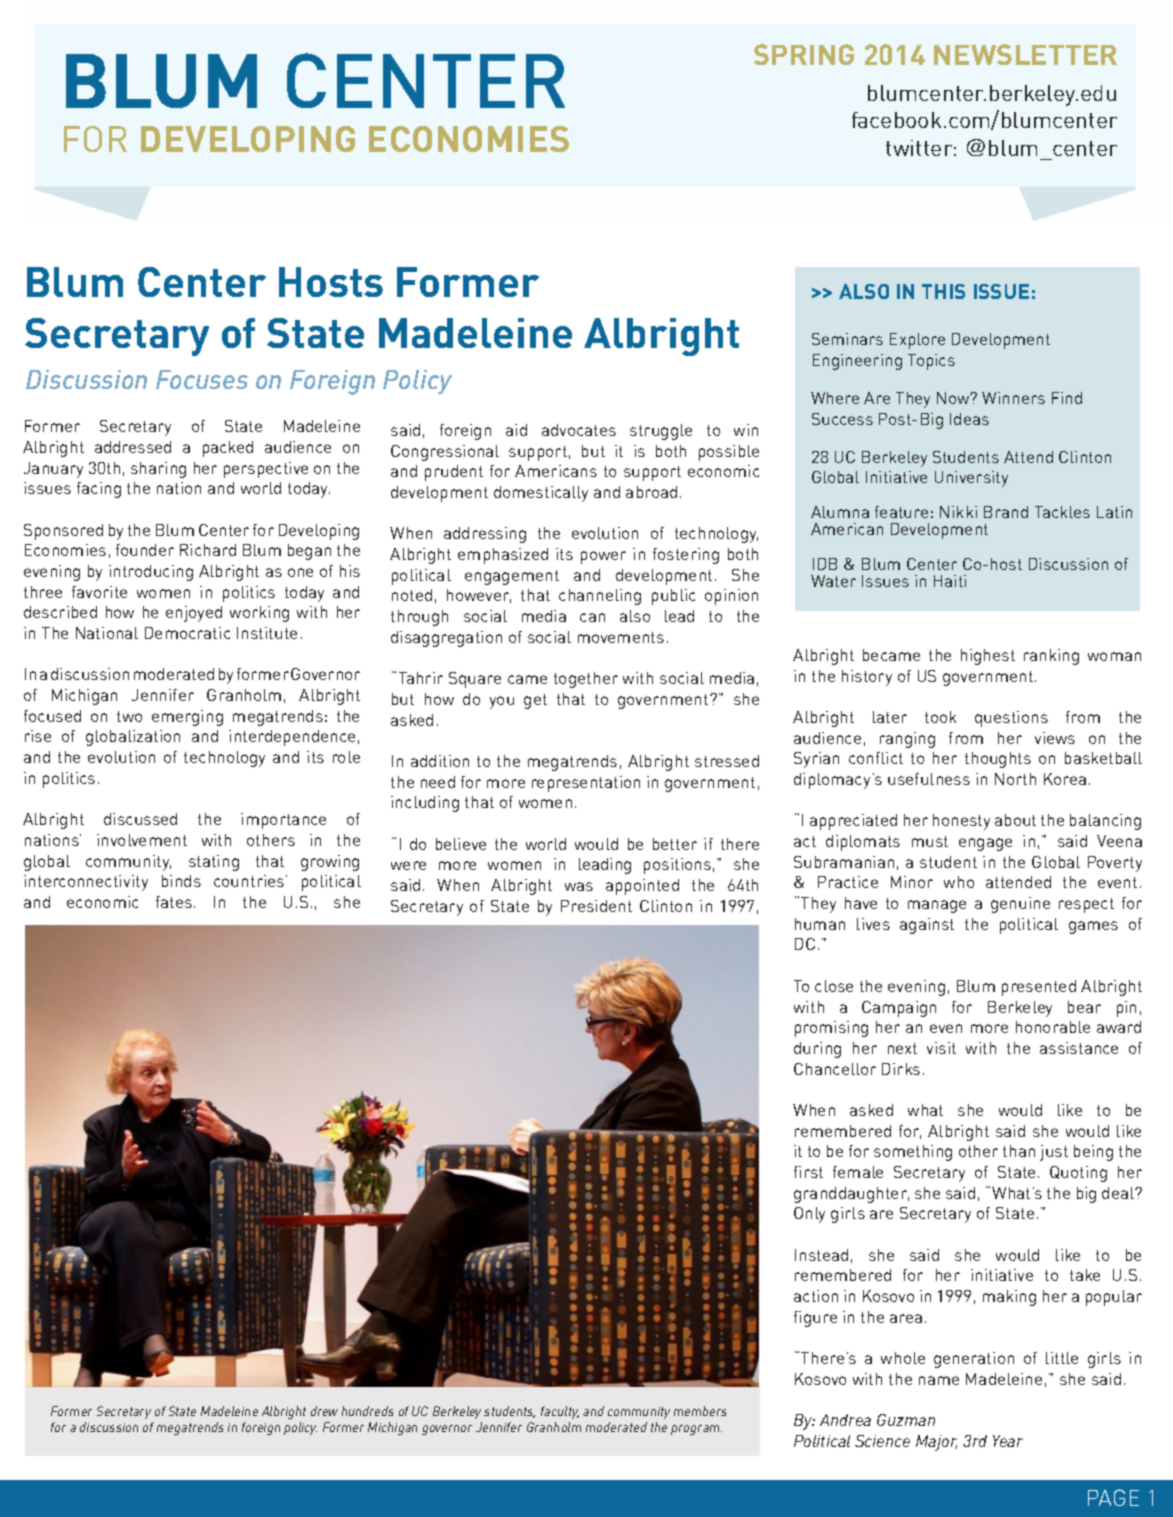 Image resolution: width=1173 pixels, height=1517 pixels. What do you see at coordinates (560, 1412) in the page?
I see `faculty` at bounding box center [560, 1412].
